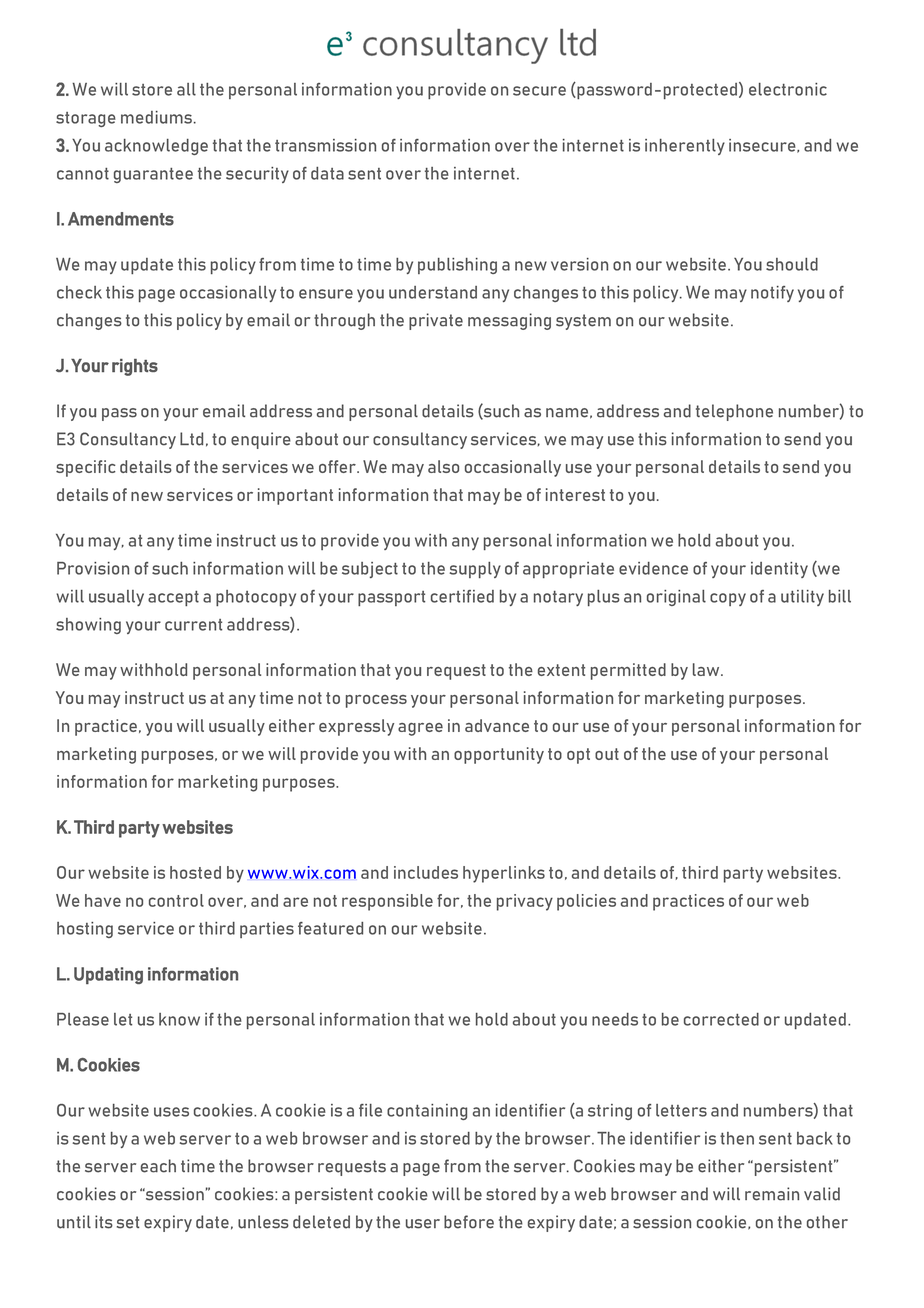 This screenshot has height=1308, width=924. I want to click on telephone, so click(734, 412).
